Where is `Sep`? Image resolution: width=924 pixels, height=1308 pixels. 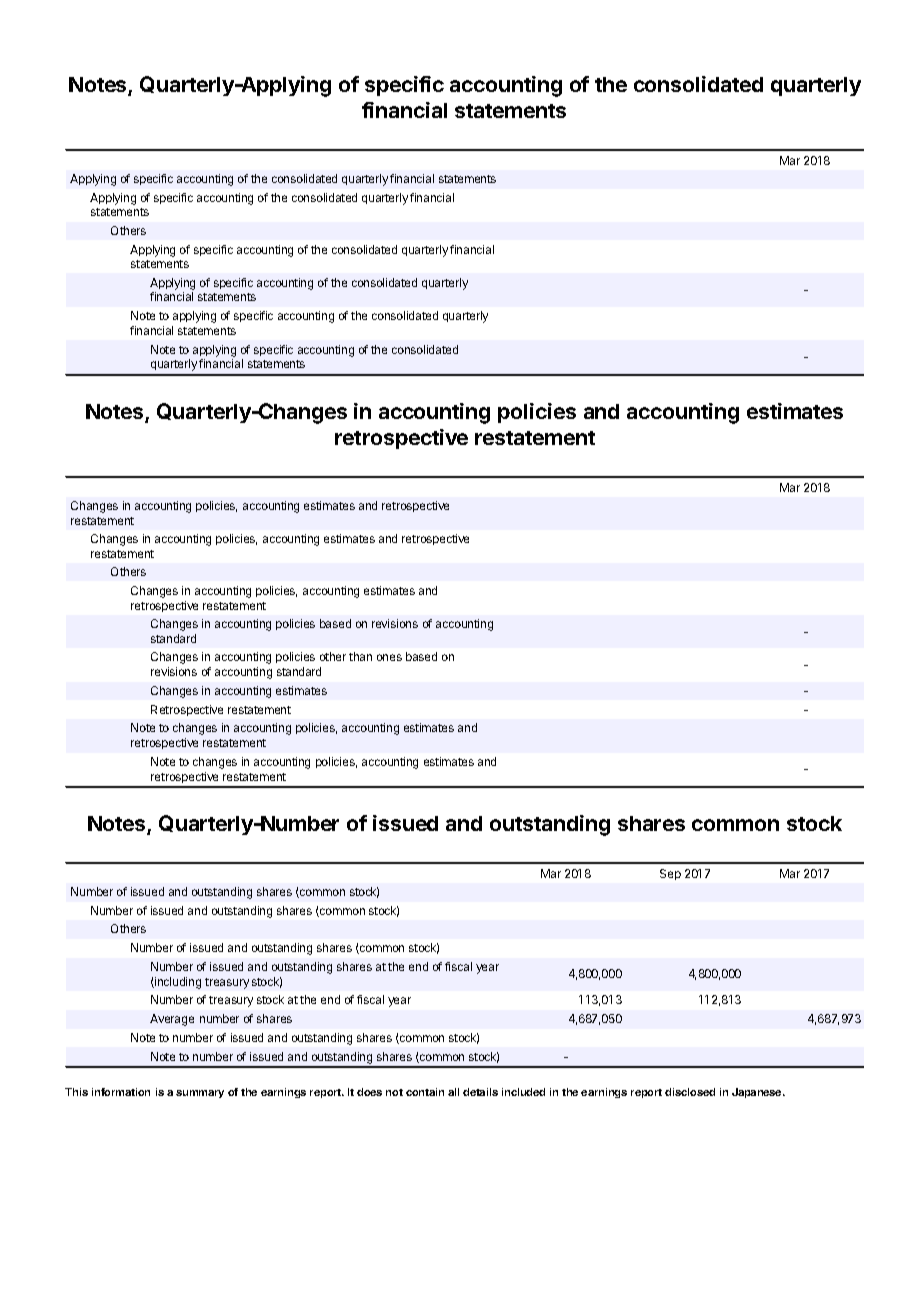
Sep is located at coordinates (670, 874).
